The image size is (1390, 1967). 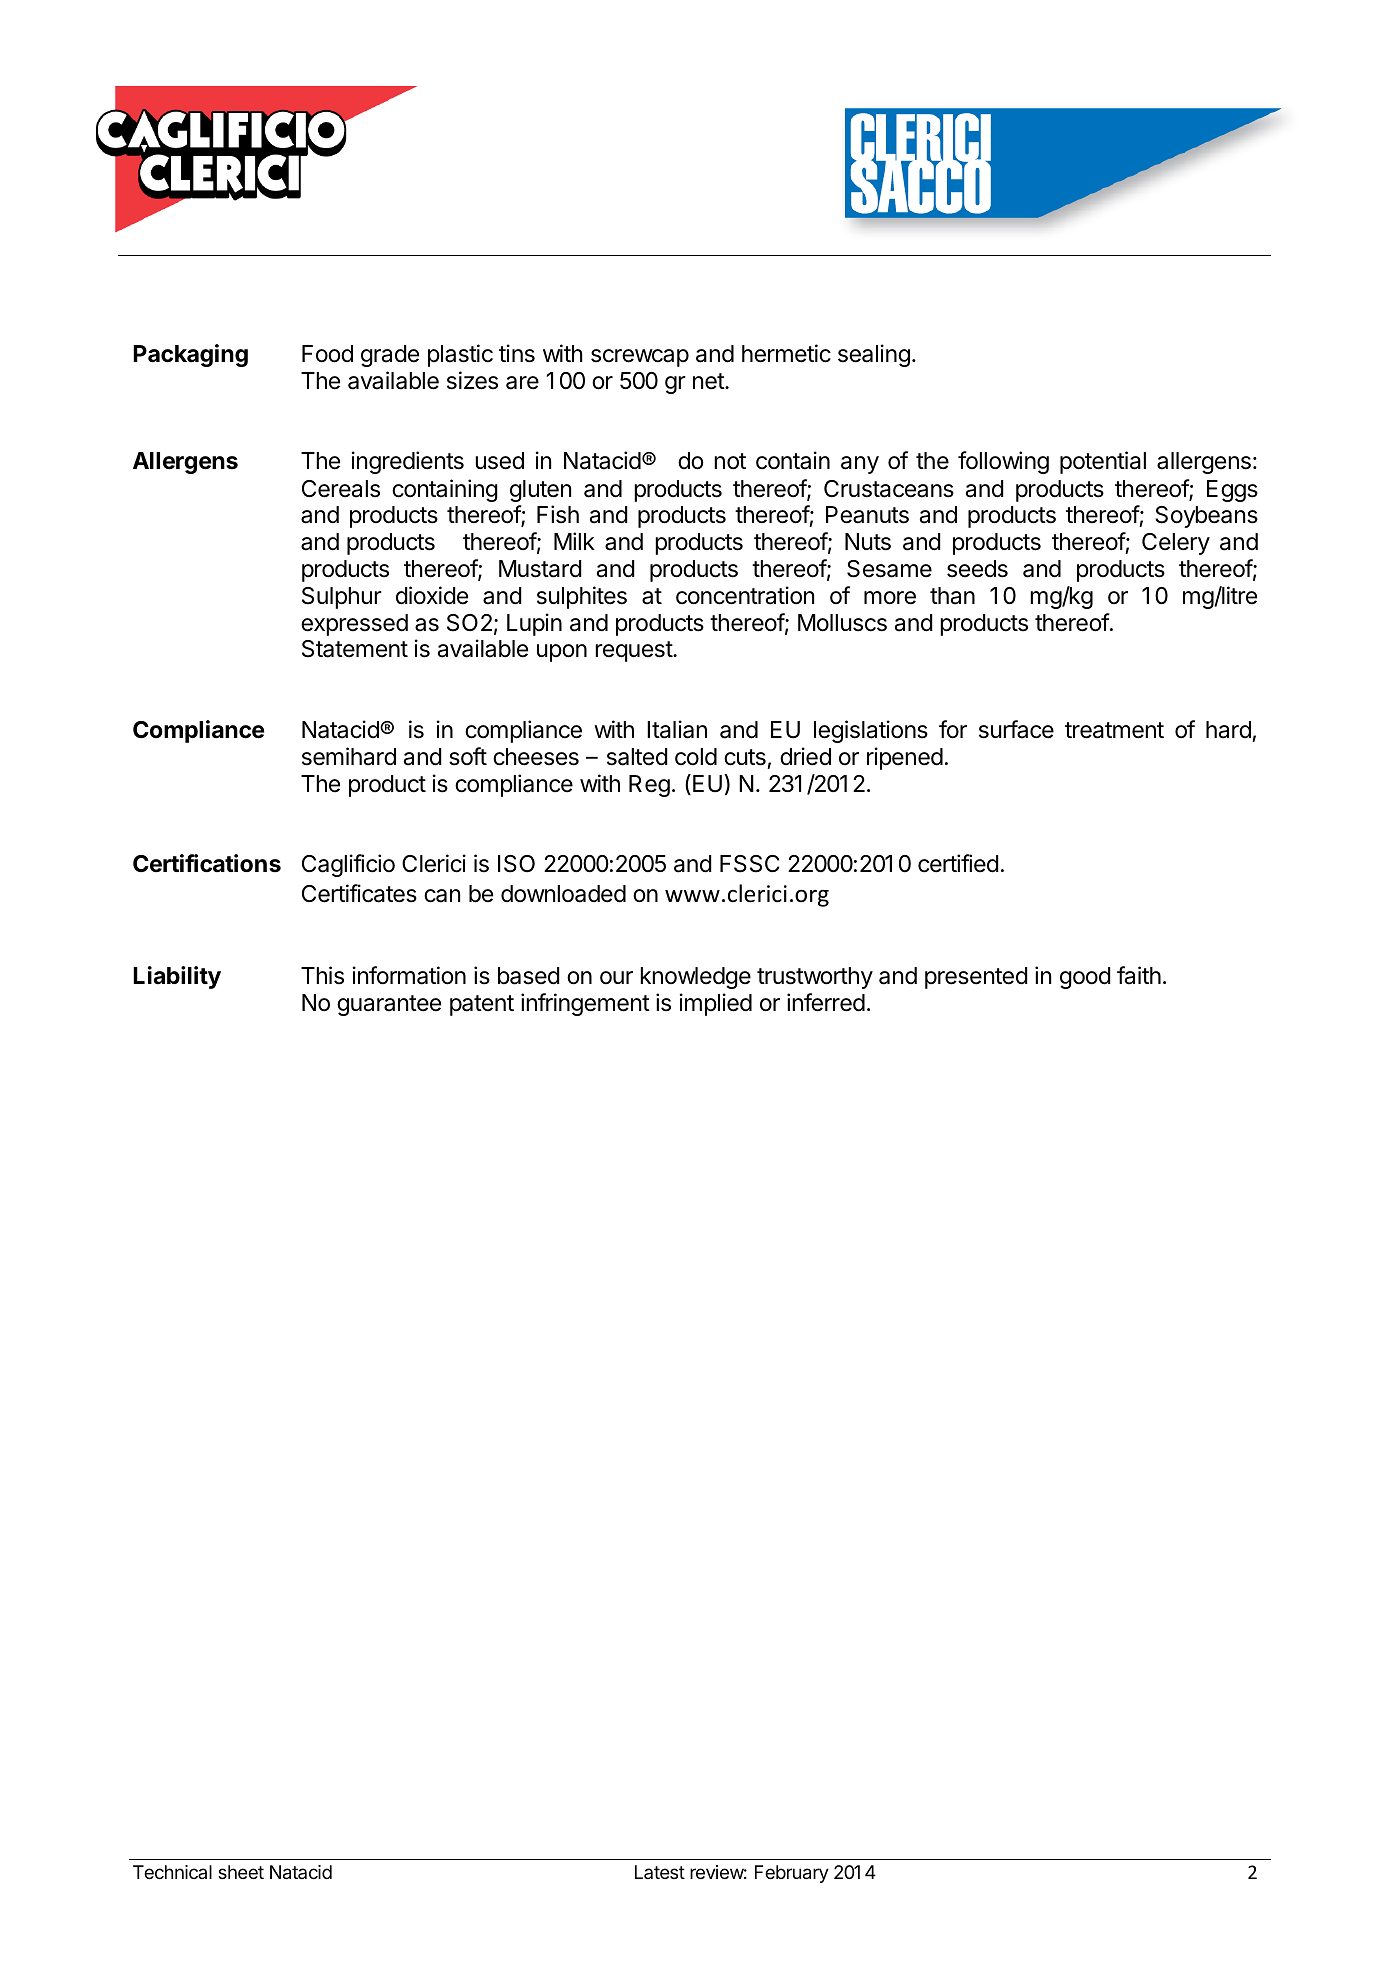 What do you see at coordinates (241, 1872) in the document?
I see `sheet` at bounding box center [241, 1872].
